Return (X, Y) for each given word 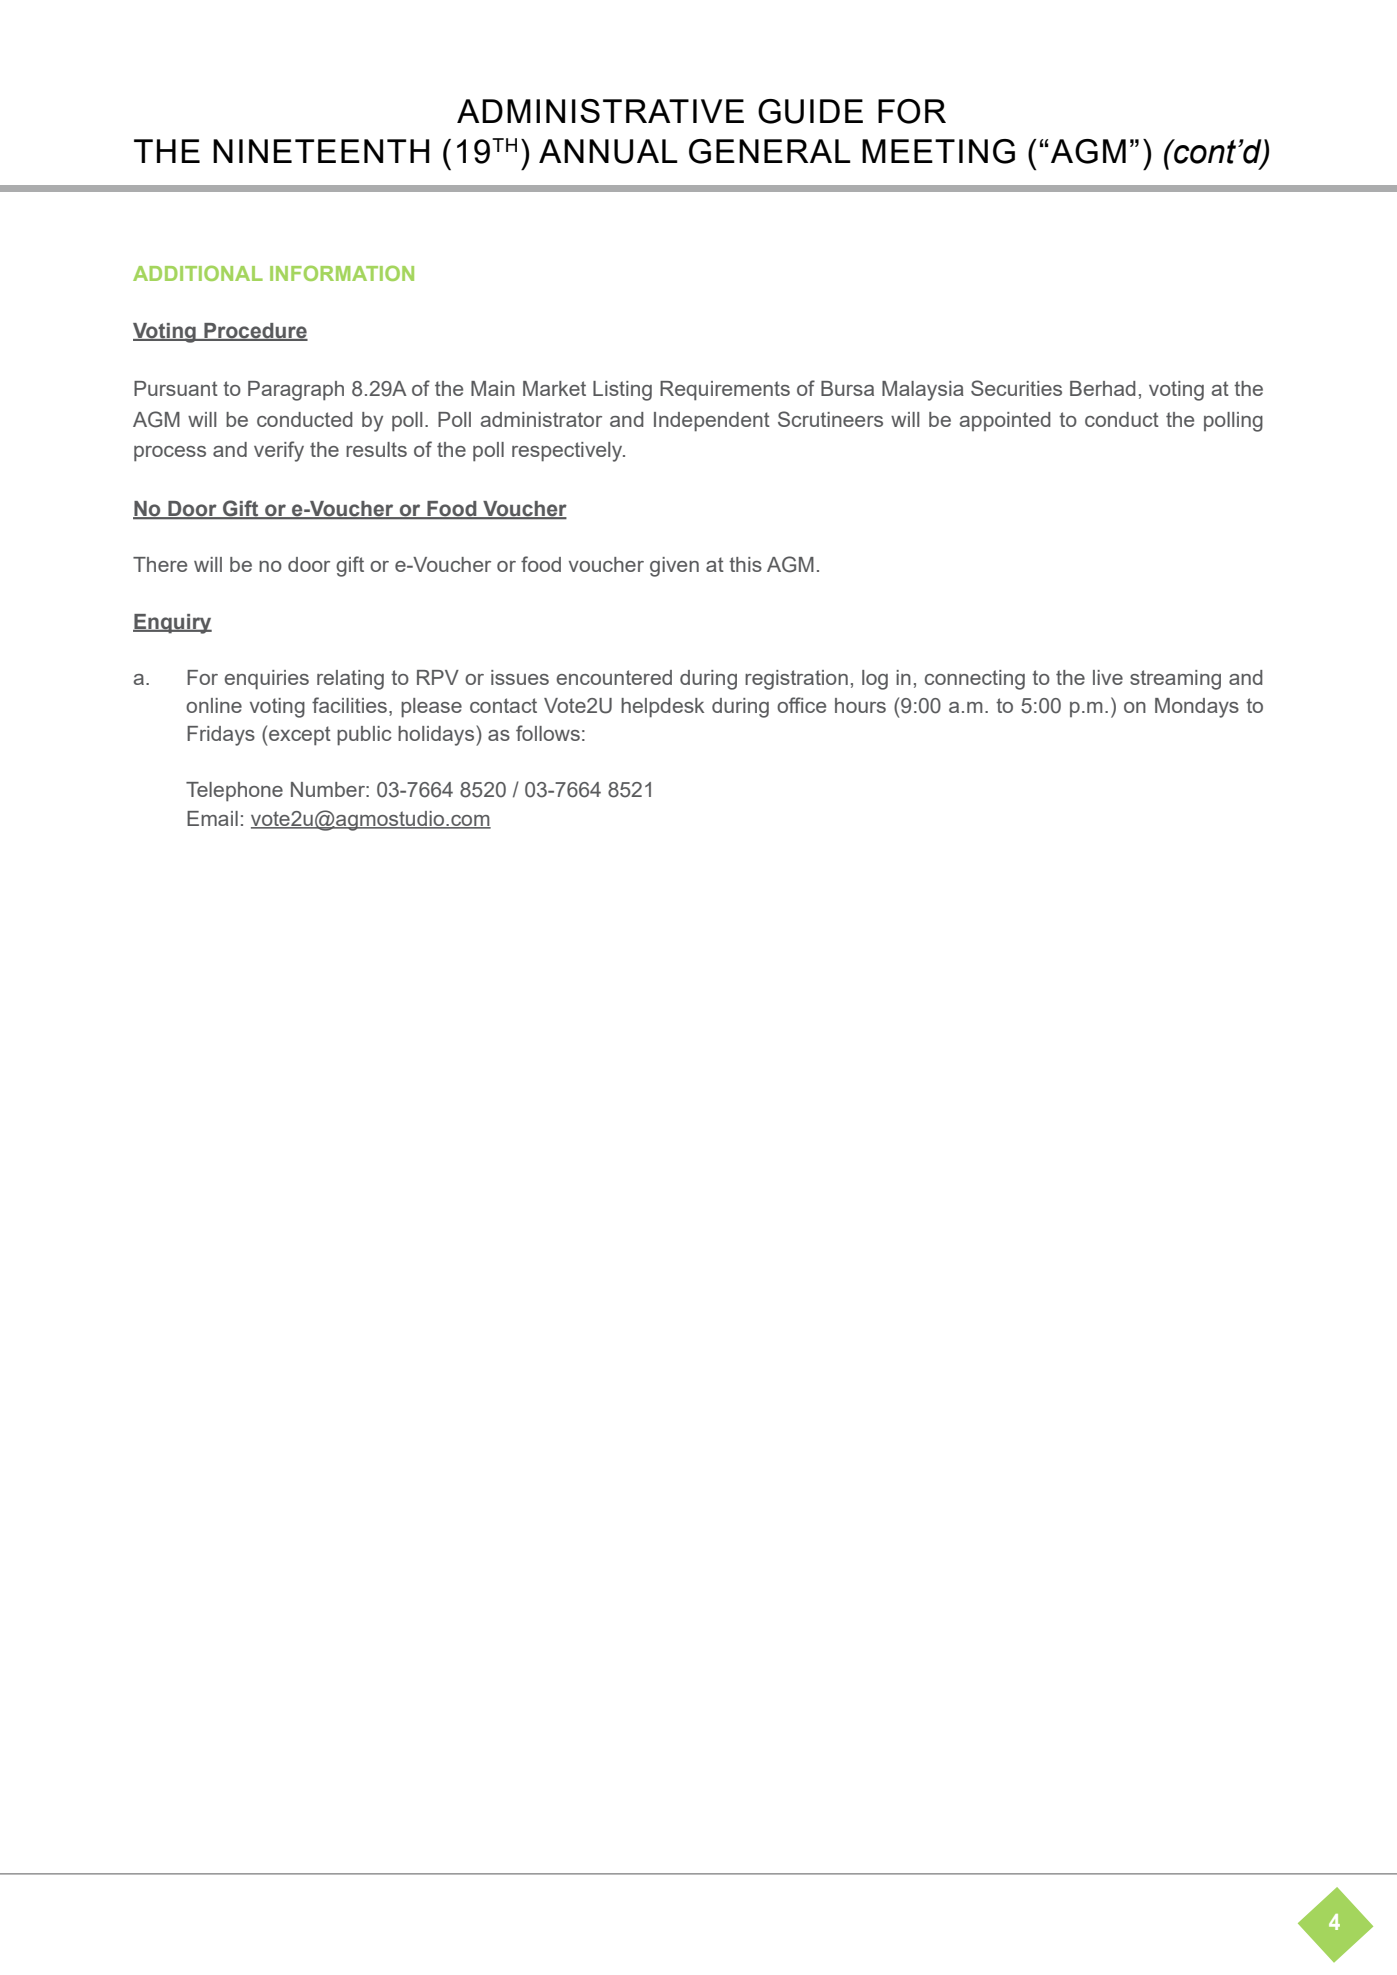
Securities (1016, 388)
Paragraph (296, 391)
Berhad (1103, 388)
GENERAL (770, 151)
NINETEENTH (321, 151)
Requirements (725, 391)
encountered (614, 677)
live (1108, 677)
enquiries (266, 680)
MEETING (938, 151)
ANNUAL (608, 151)
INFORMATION (342, 273)
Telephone (234, 792)
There (160, 564)
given (674, 567)
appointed (1005, 421)
